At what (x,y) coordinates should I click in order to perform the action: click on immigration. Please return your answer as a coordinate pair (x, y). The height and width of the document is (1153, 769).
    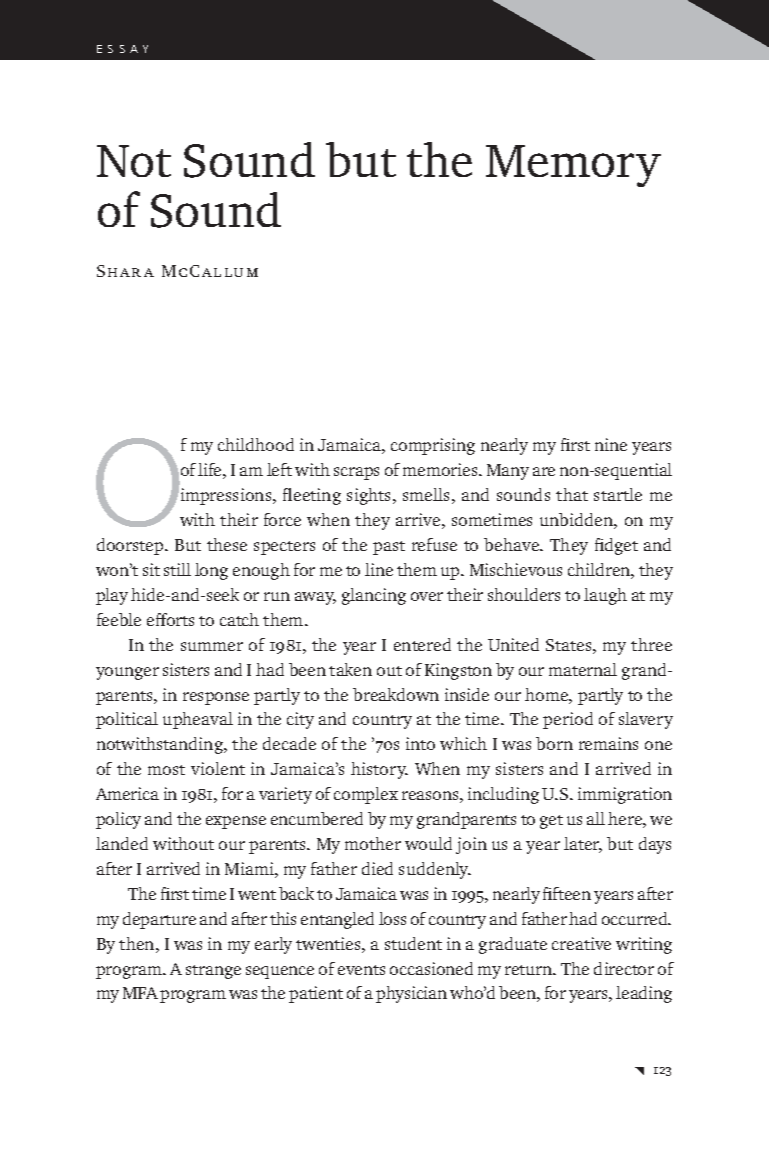
    Looking at the image, I should click on (625, 795).
